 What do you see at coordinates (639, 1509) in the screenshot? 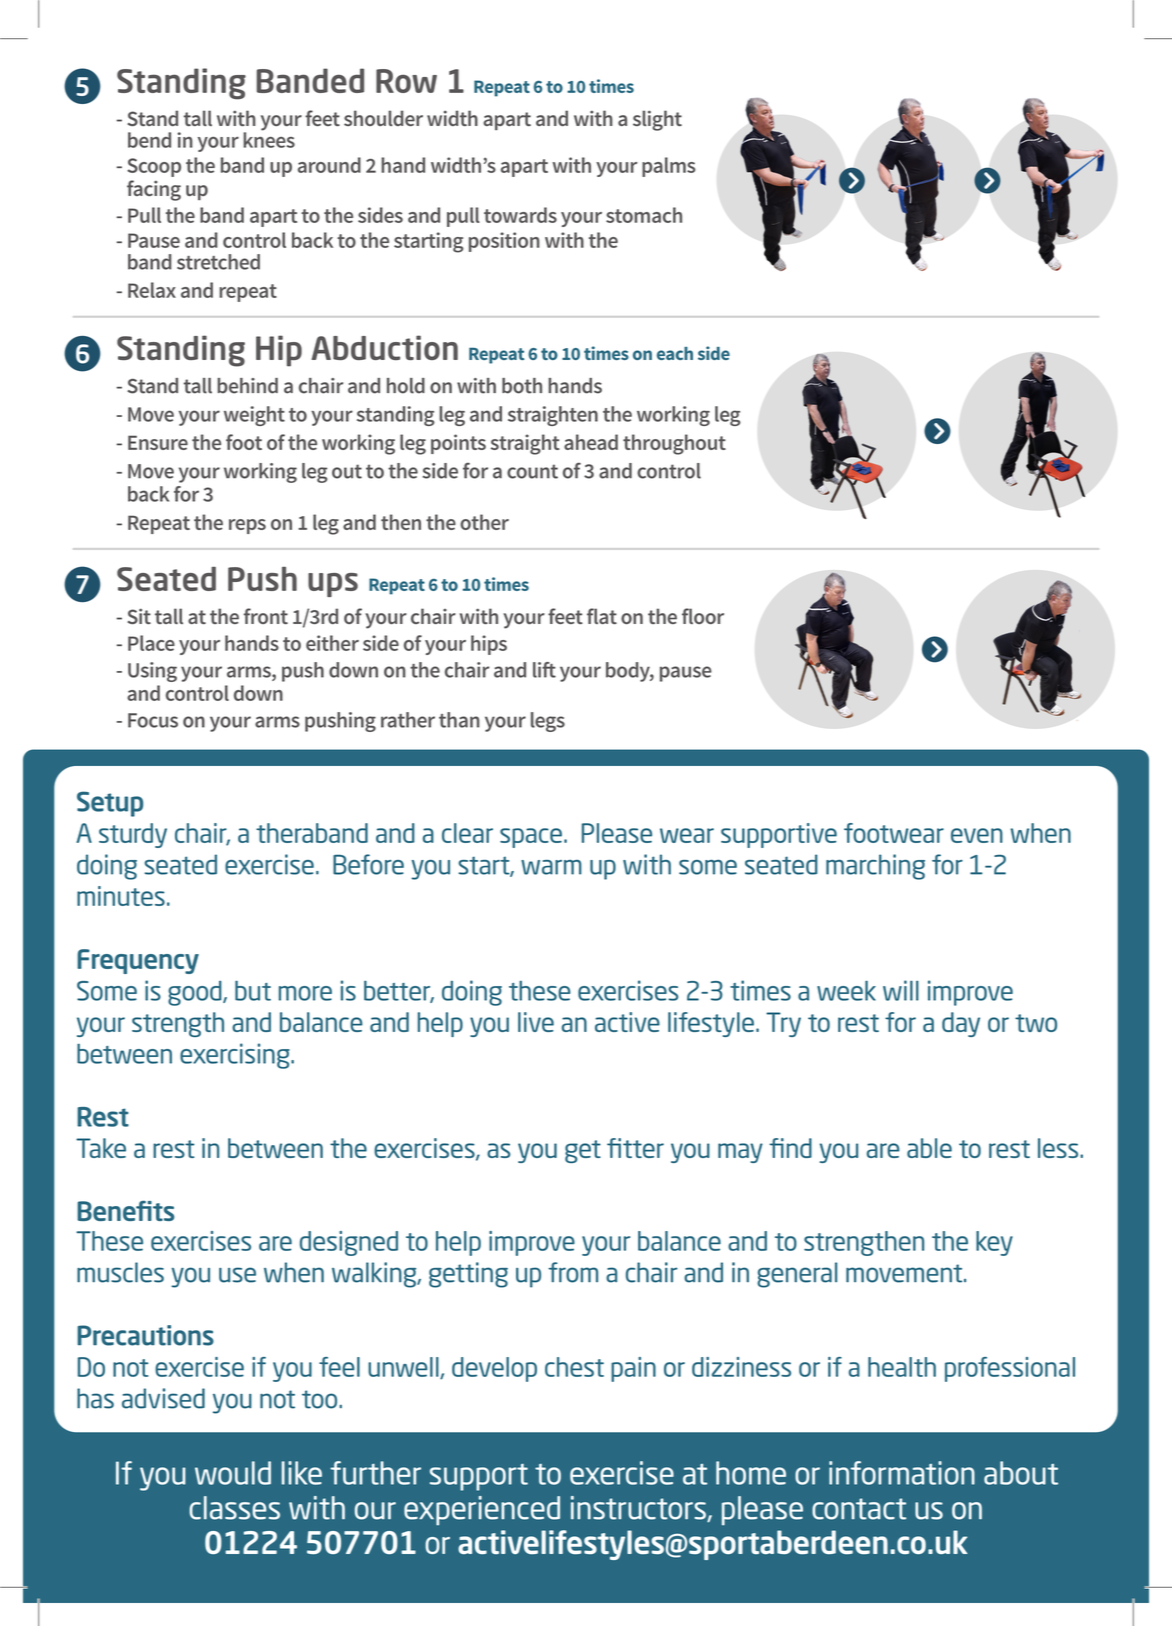
I see `instructors` at bounding box center [639, 1509].
